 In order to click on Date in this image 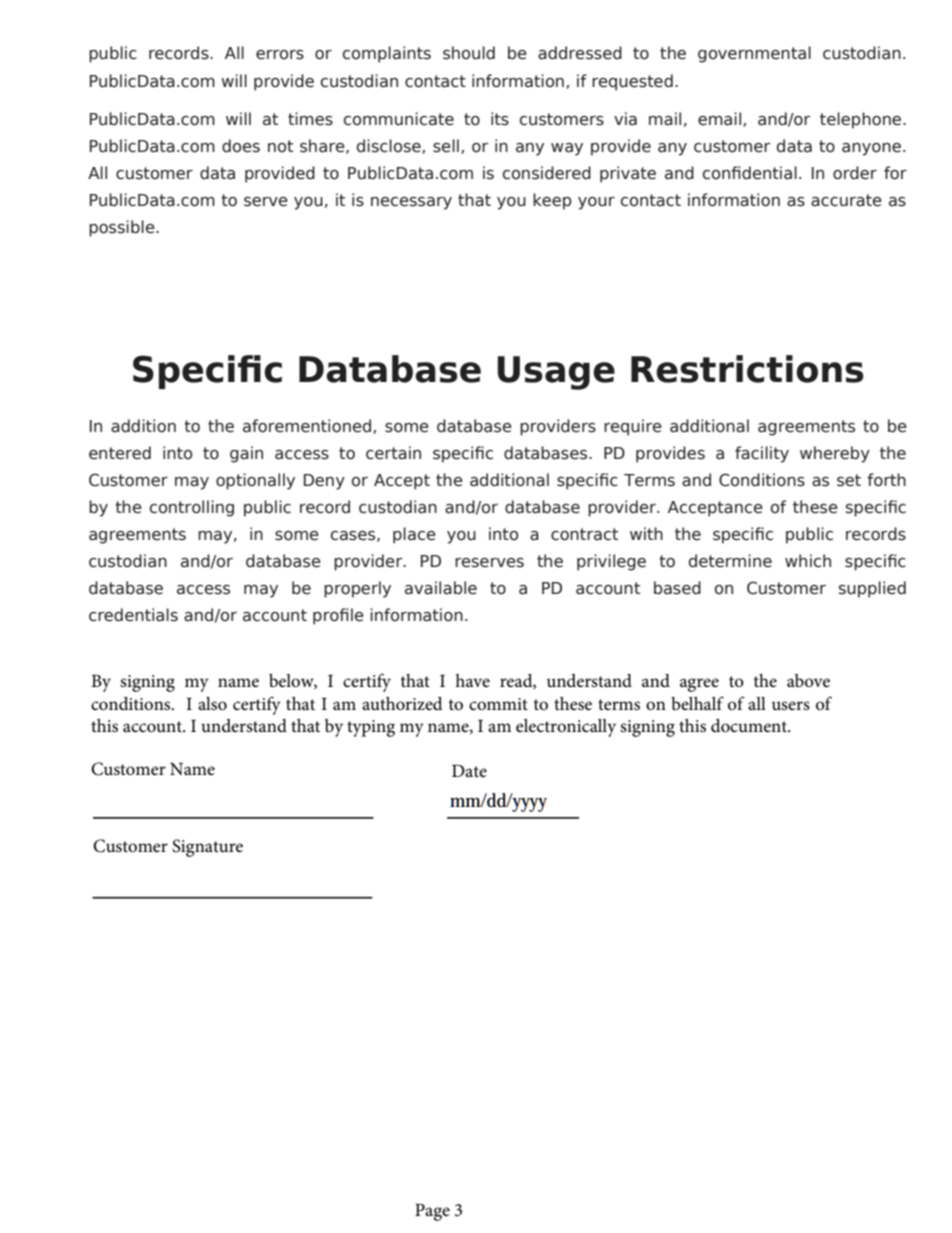, I will do `click(469, 771)`.
